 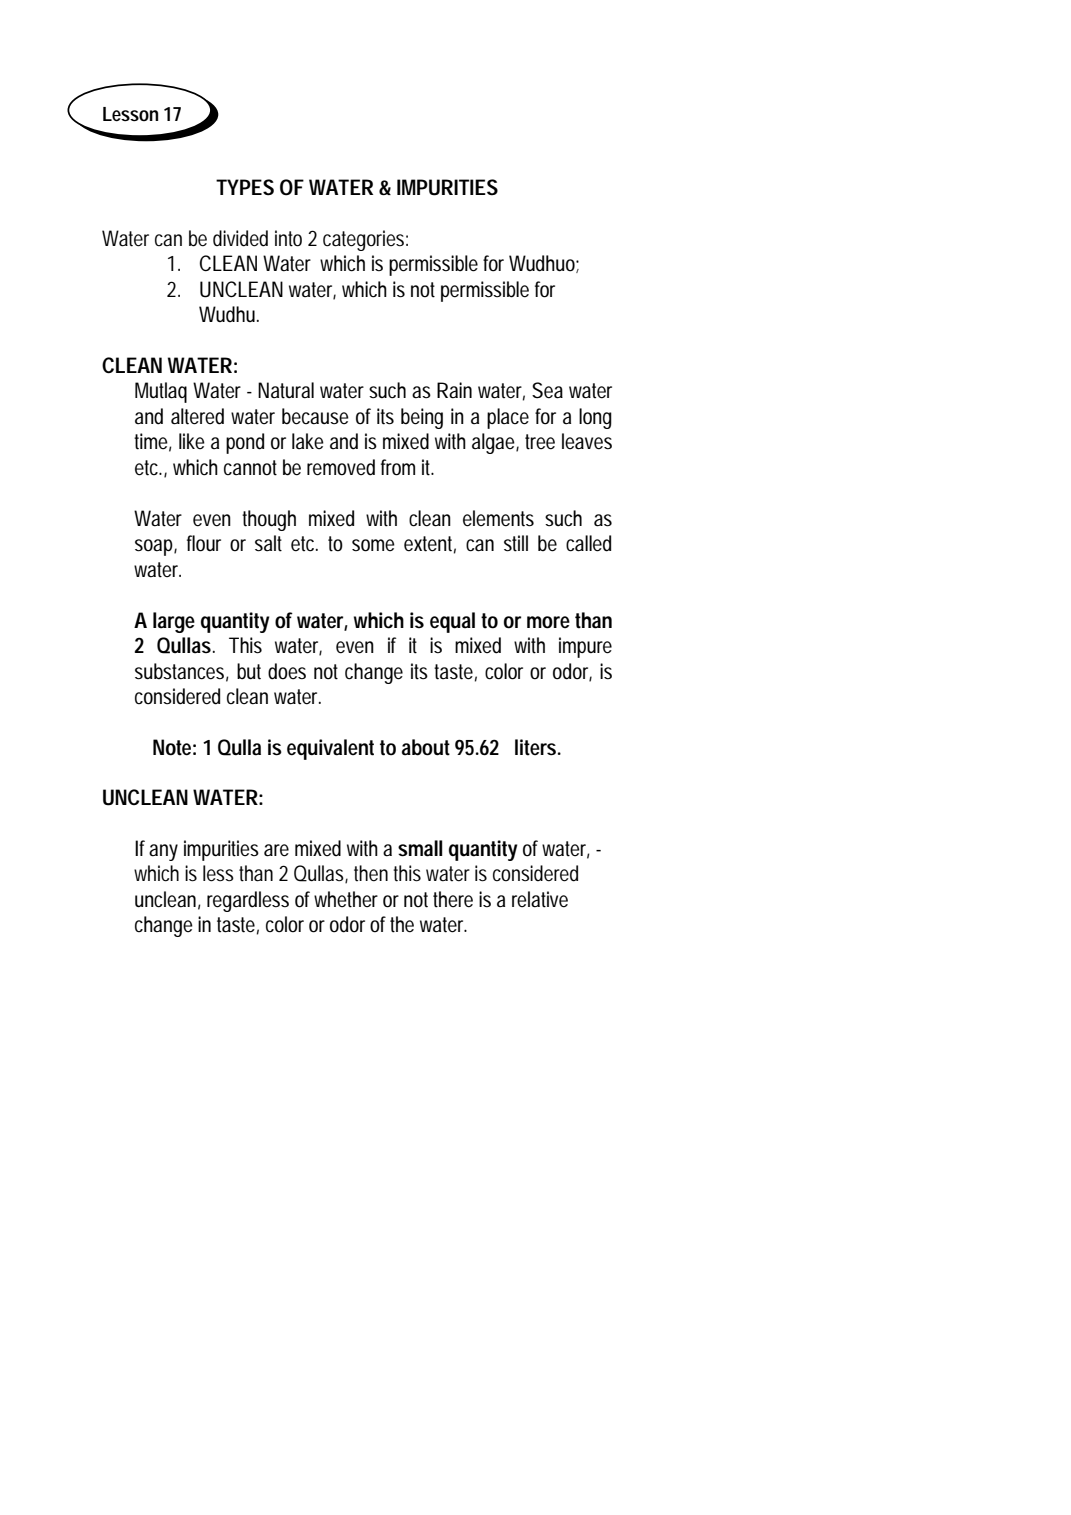 I want to click on being, so click(x=422, y=418).
